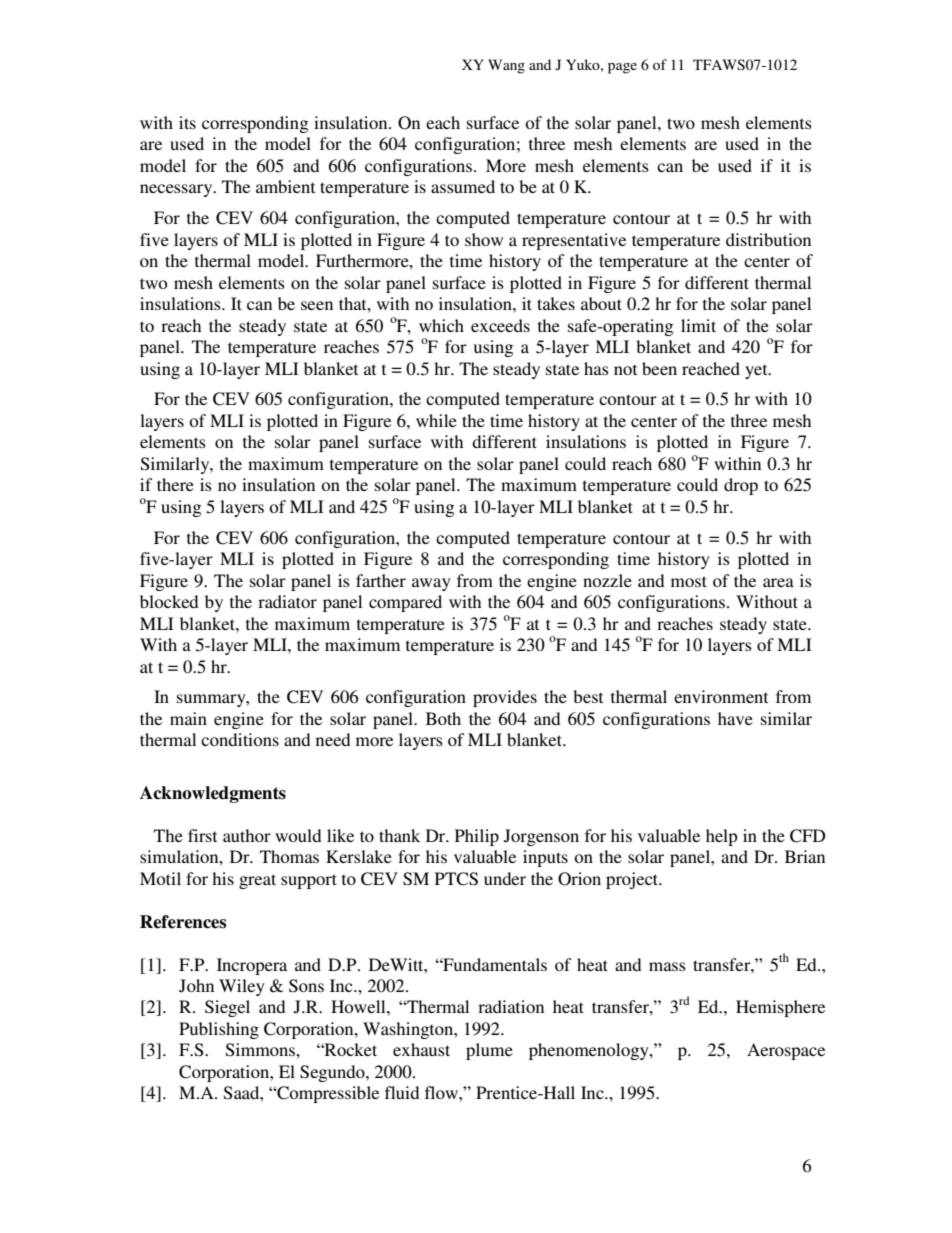 Image resolution: width=952 pixels, height=1233 pixels. Describe the element at coordinates (219, 1030) in the screenshot. I see `Publishing` at that location.
